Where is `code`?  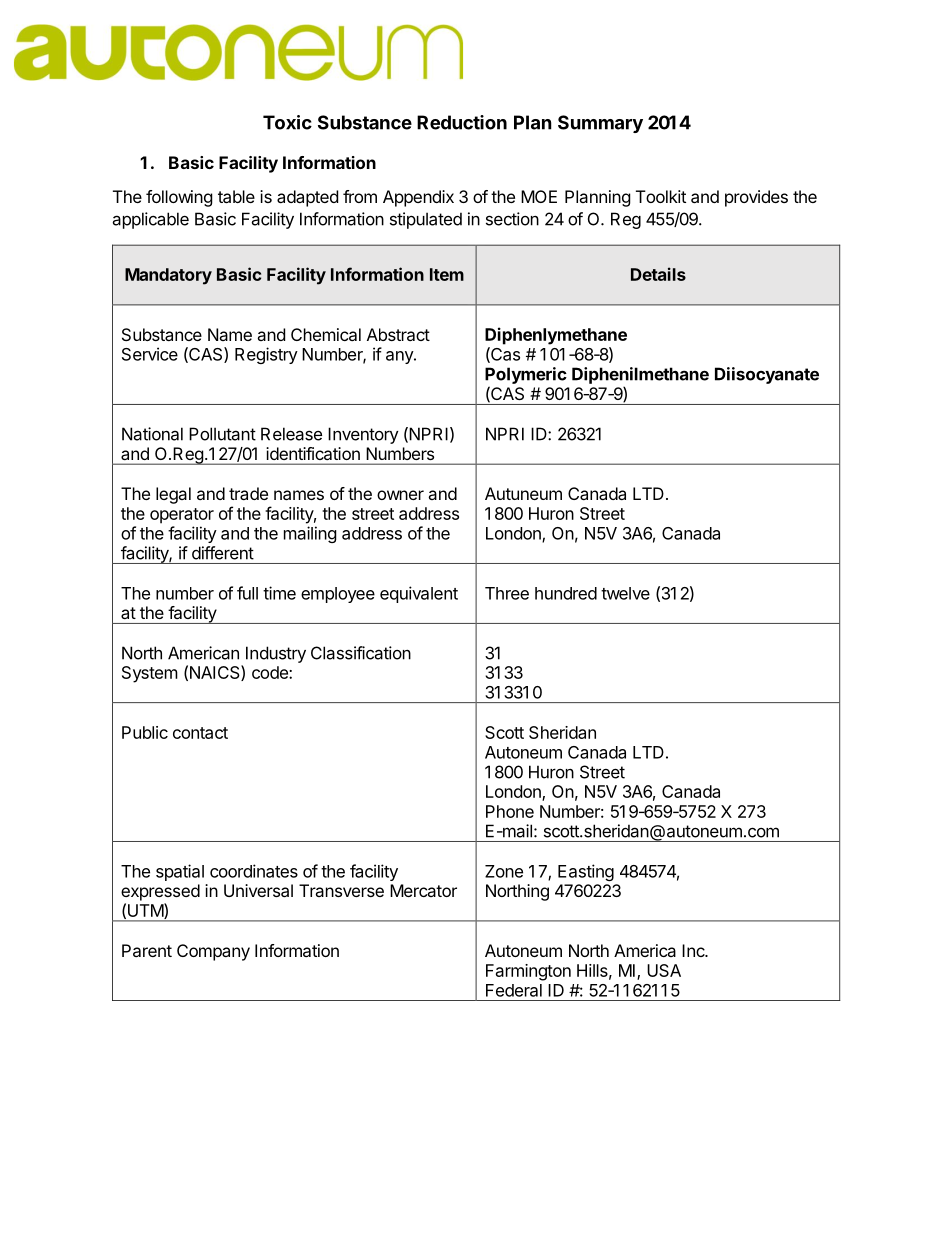 code is located at coordinates (271, 672).
